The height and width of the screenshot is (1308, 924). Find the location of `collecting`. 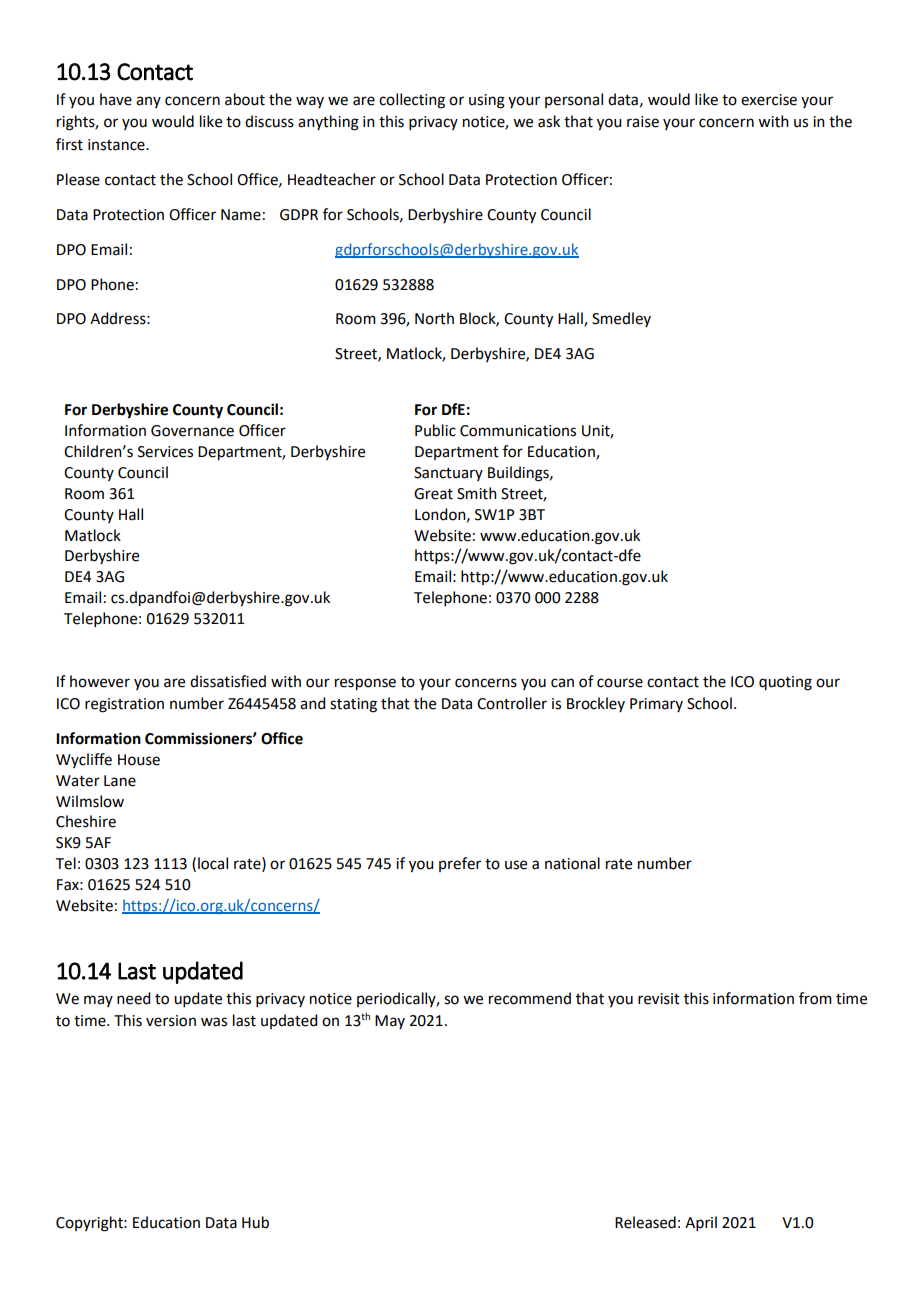

collecting is located at coordinates (412, 101).
